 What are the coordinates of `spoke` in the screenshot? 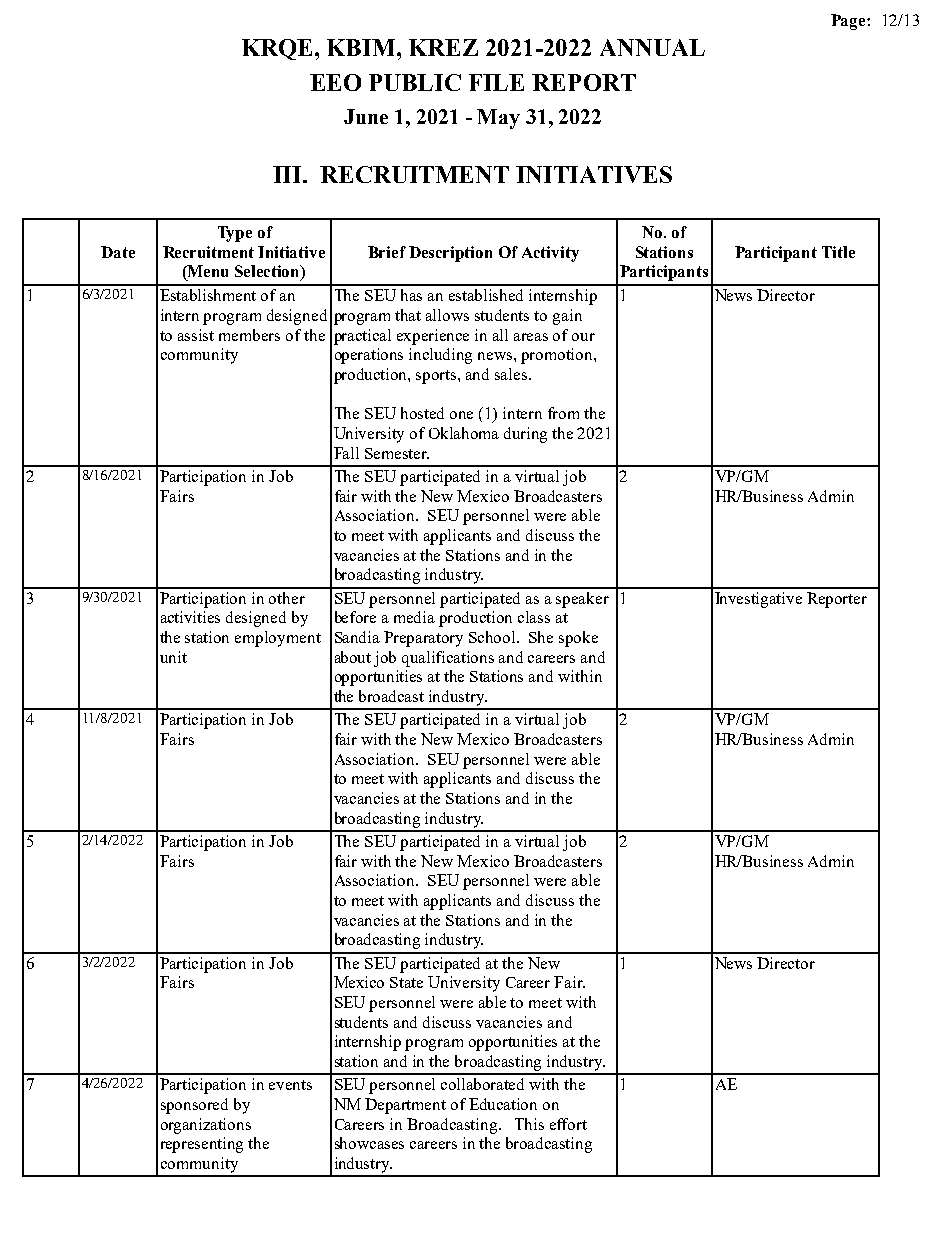 It's located at (578, 639).
